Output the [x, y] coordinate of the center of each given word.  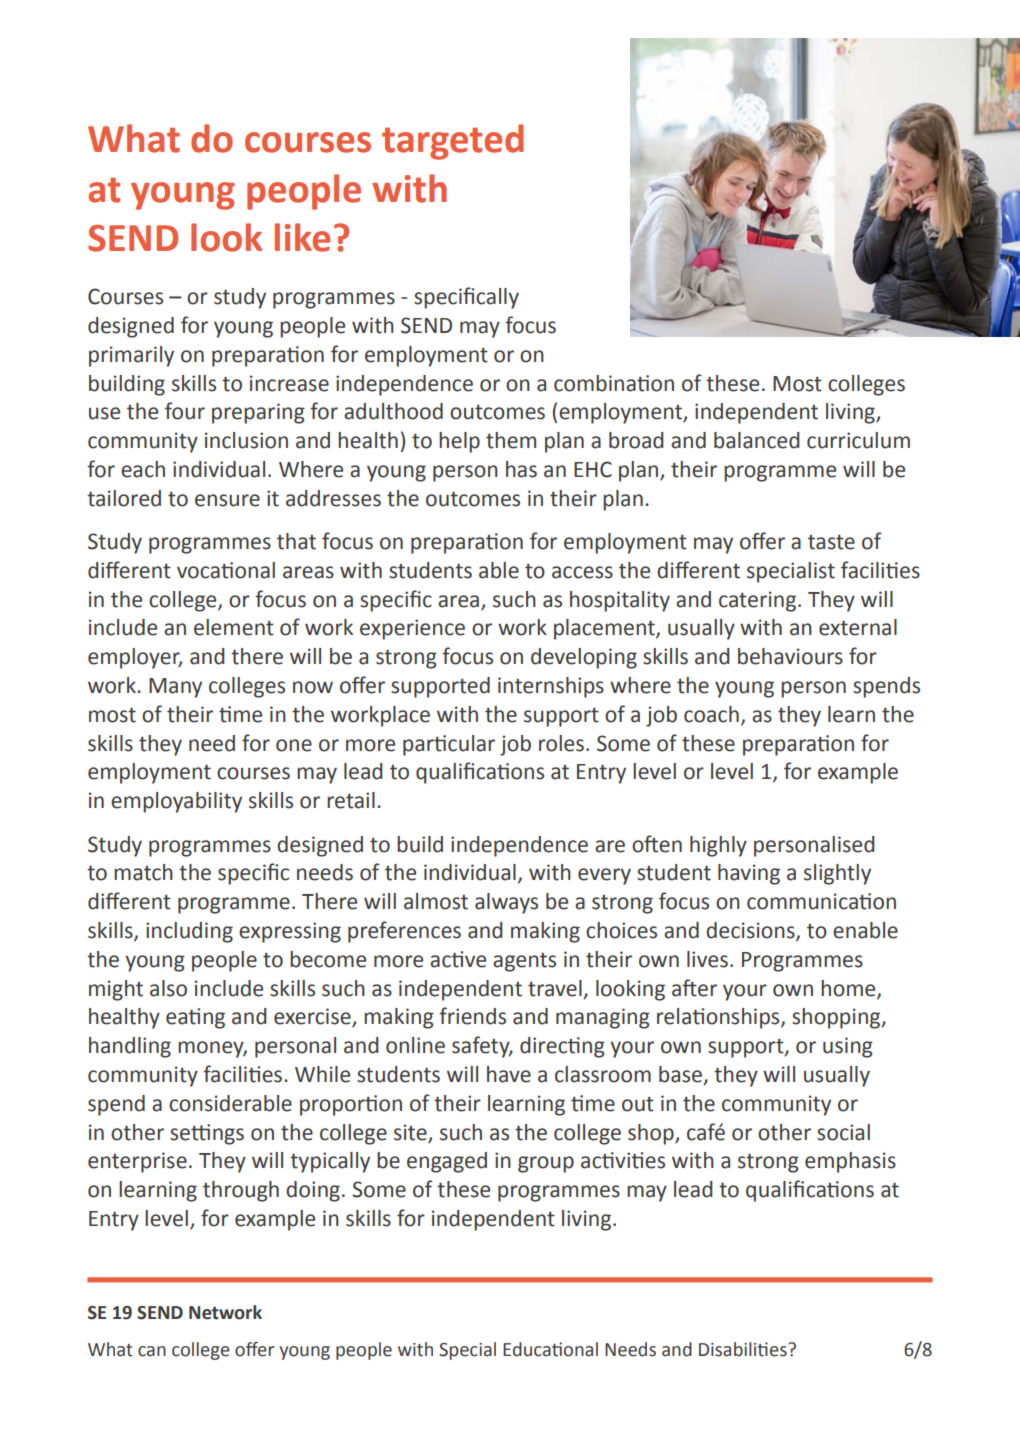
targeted [453, 142]
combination [614, 383]
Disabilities [744, 1349]
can [152, 1351]
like [302, 237]
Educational [550, 1349]
